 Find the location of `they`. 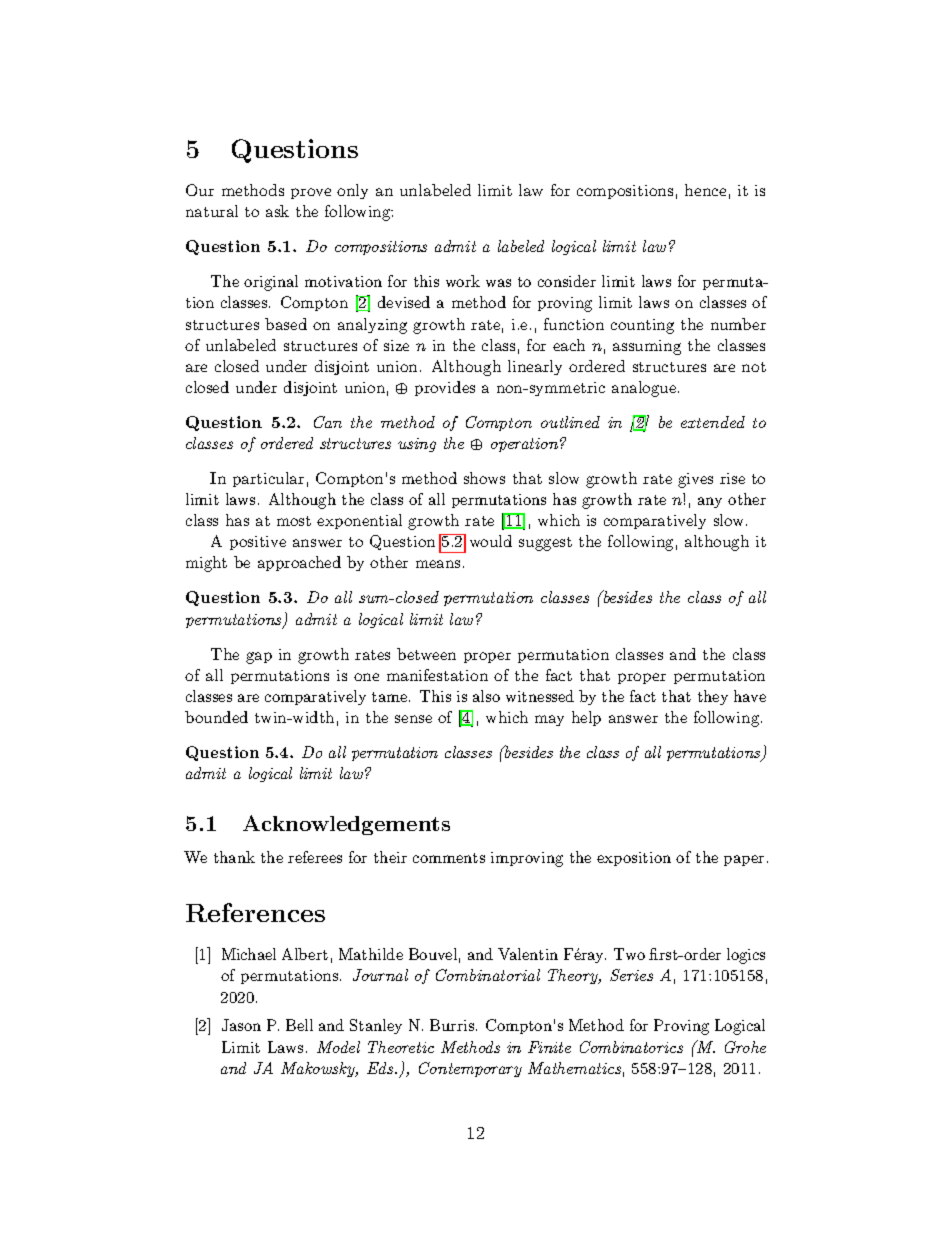

they is located at coordinates (713, 697).
